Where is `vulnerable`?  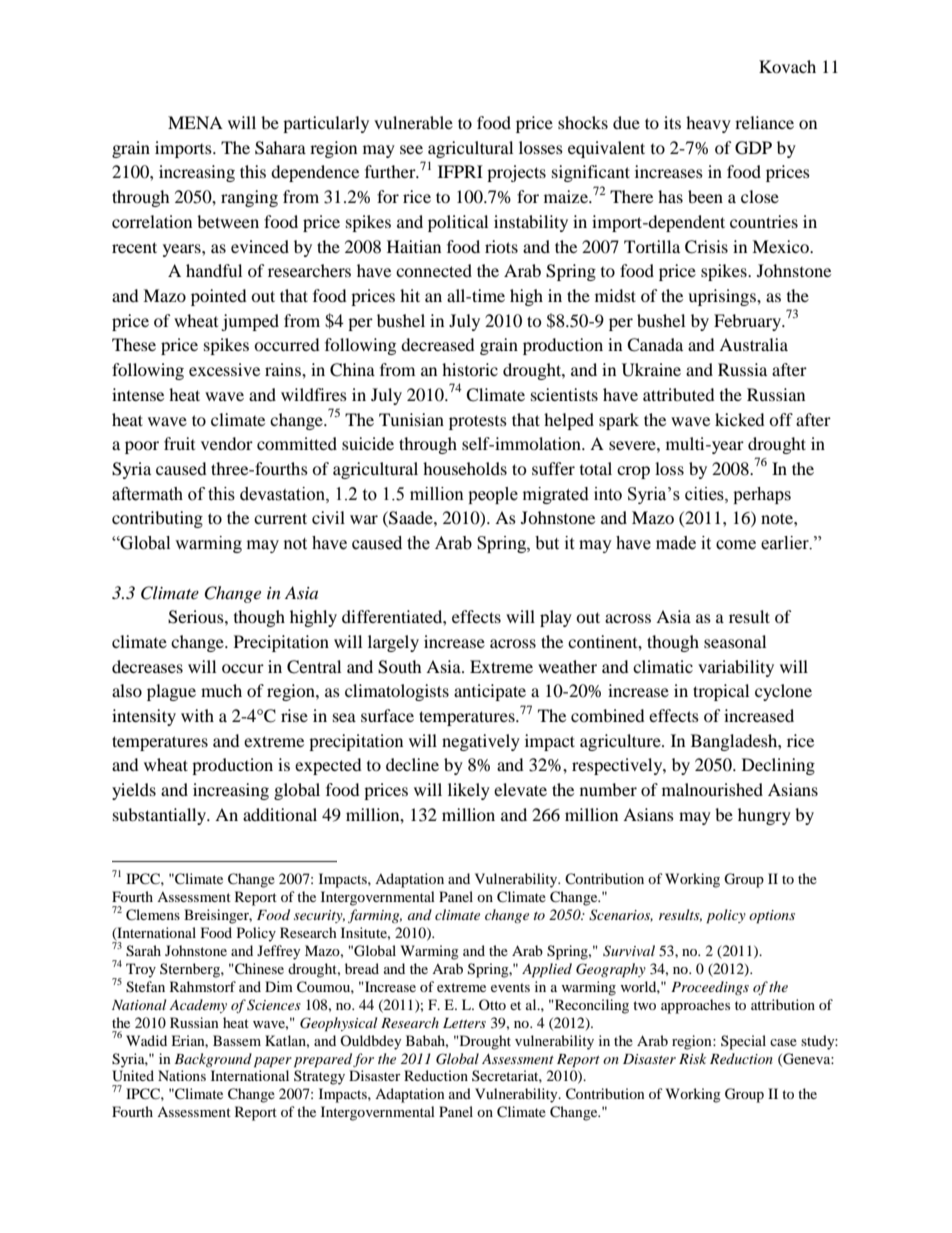 vulnerable is located at coordinates (413, 122).
